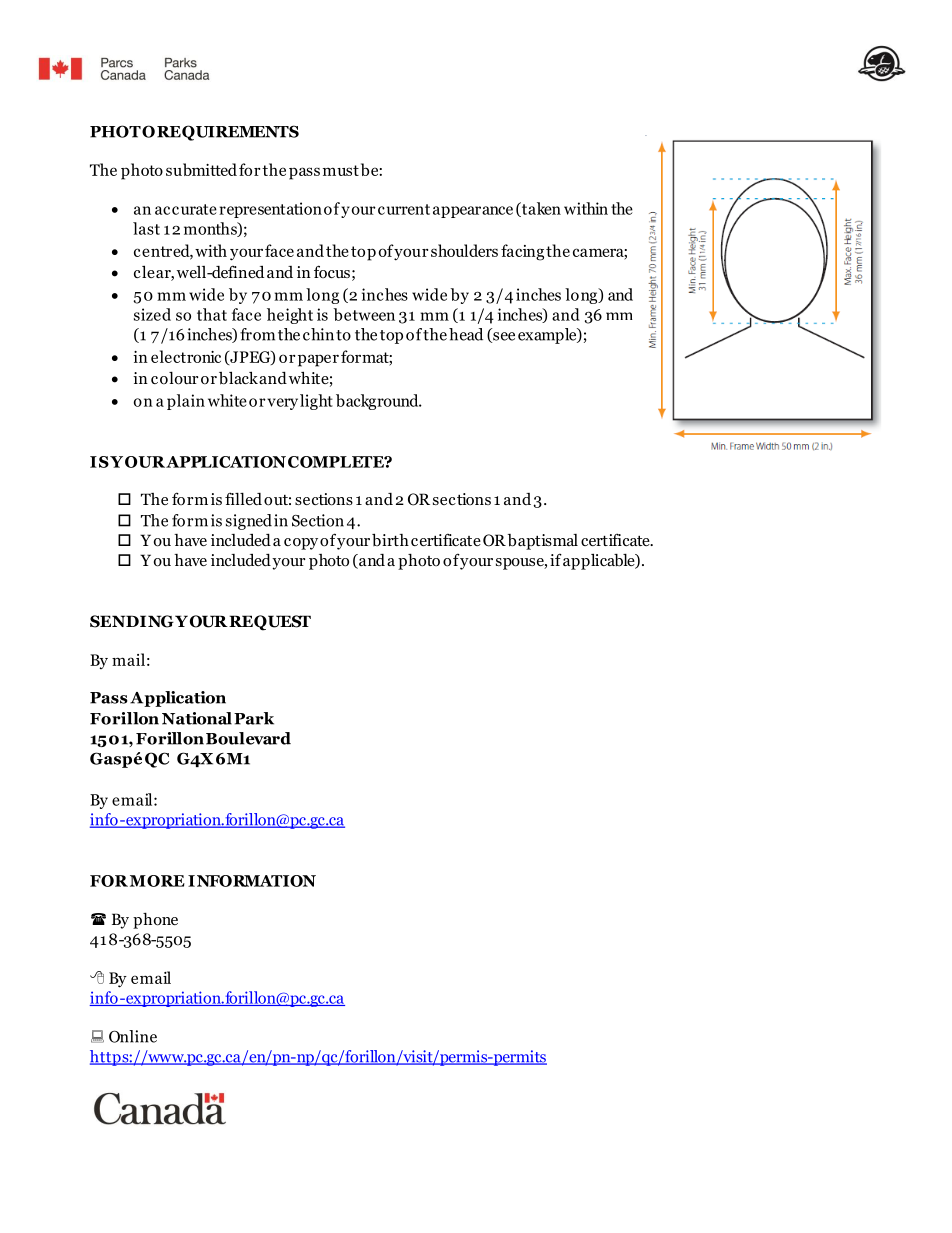 Image resolution: width=952 pixels, height=1233 pixels. What do you see at coordinates (341, 170) in the image?
I see `must` at bounding box center [341, 170].
